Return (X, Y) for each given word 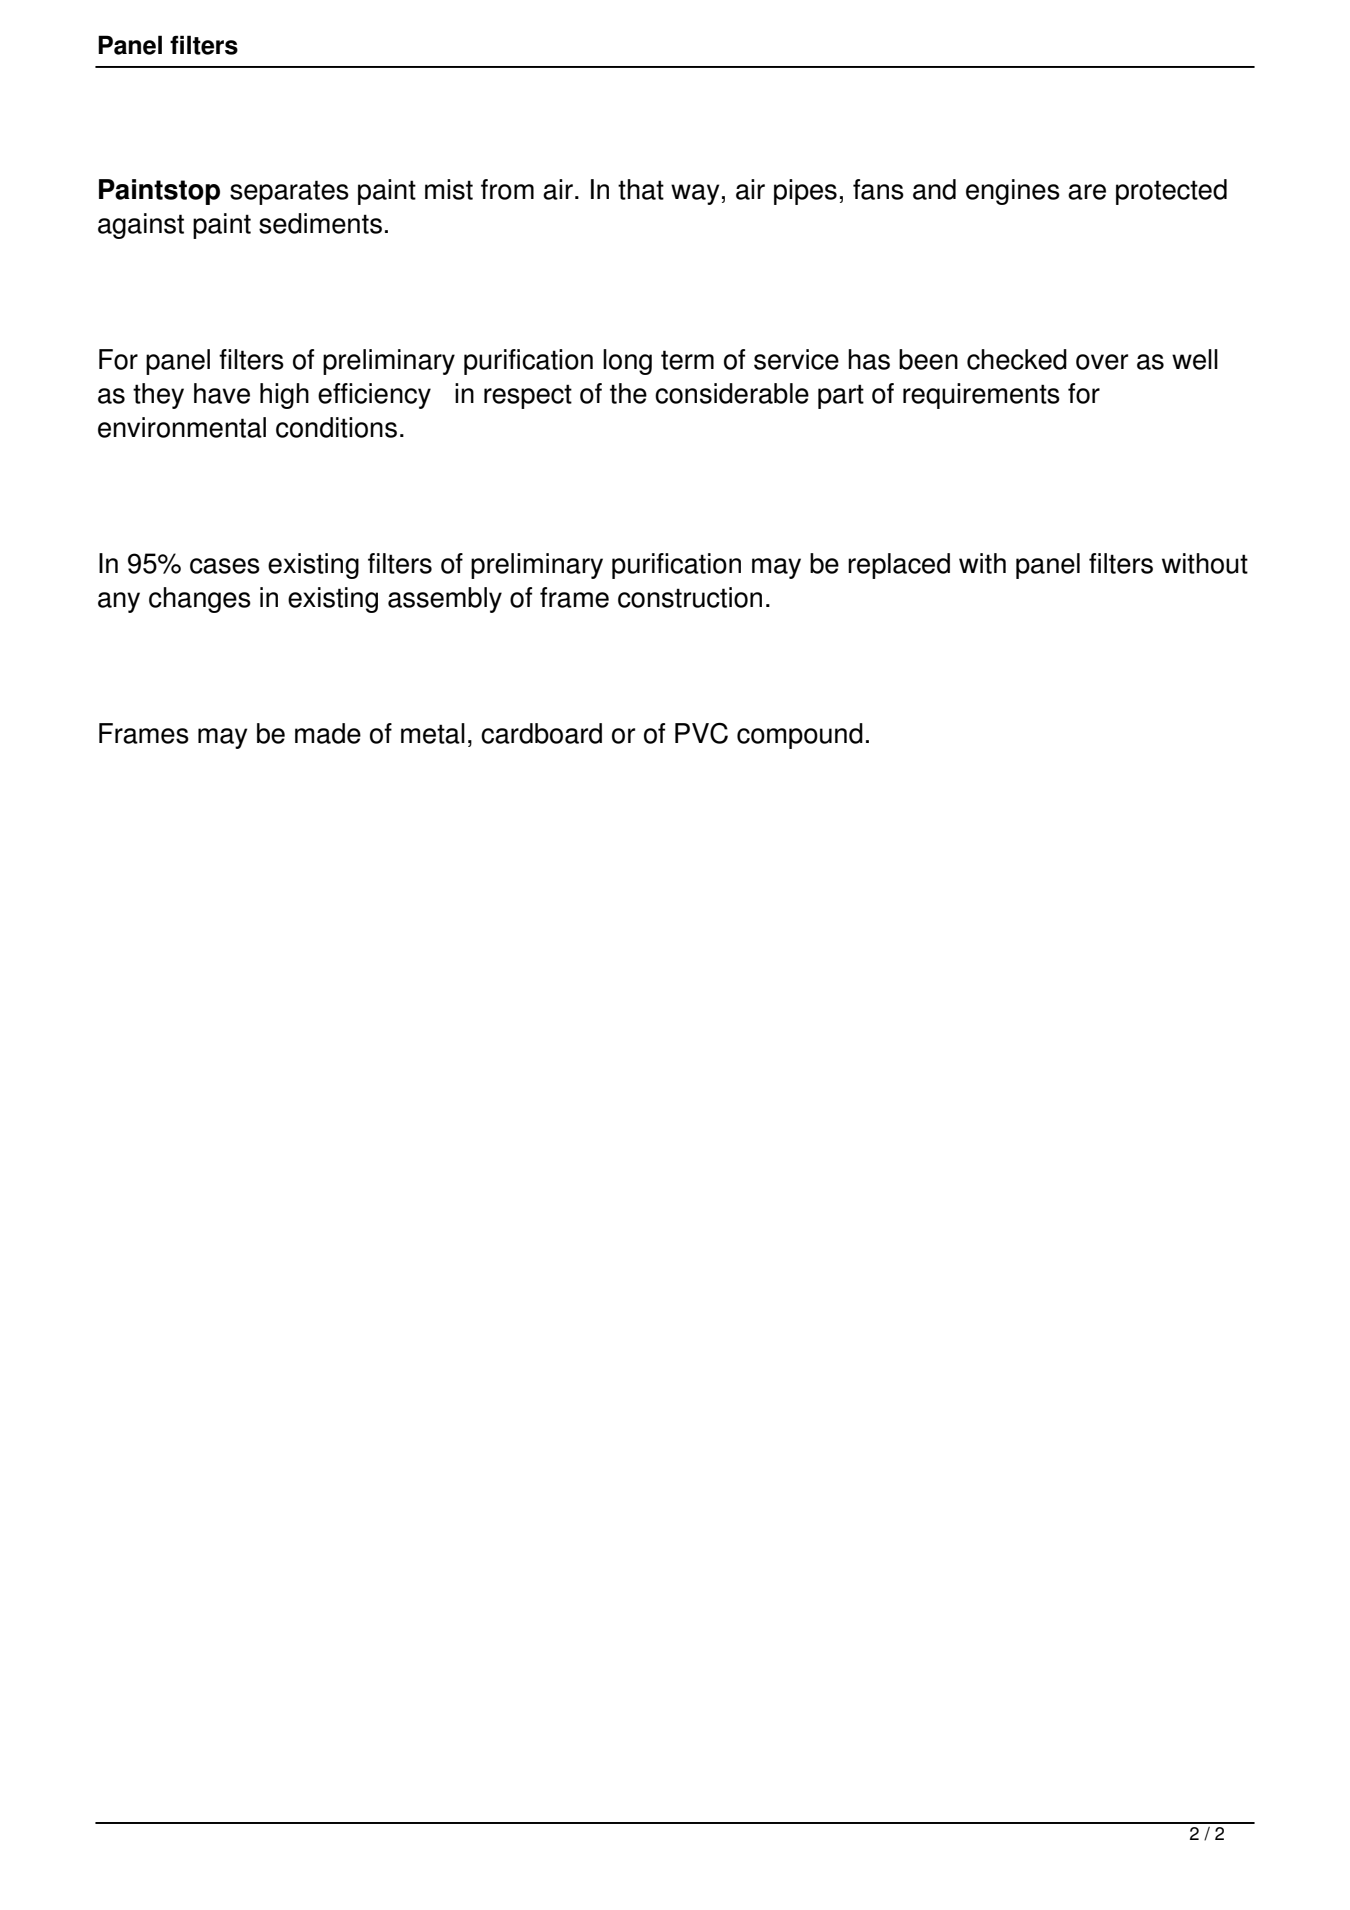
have (222, 393)
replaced (899, 566)
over (1102, 362)
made (328, 733)
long (627, 362)
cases (225, 566)
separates (289, 192)
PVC (701, 733)
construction (690, 597)
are (1087, 192)
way (695, 194)
